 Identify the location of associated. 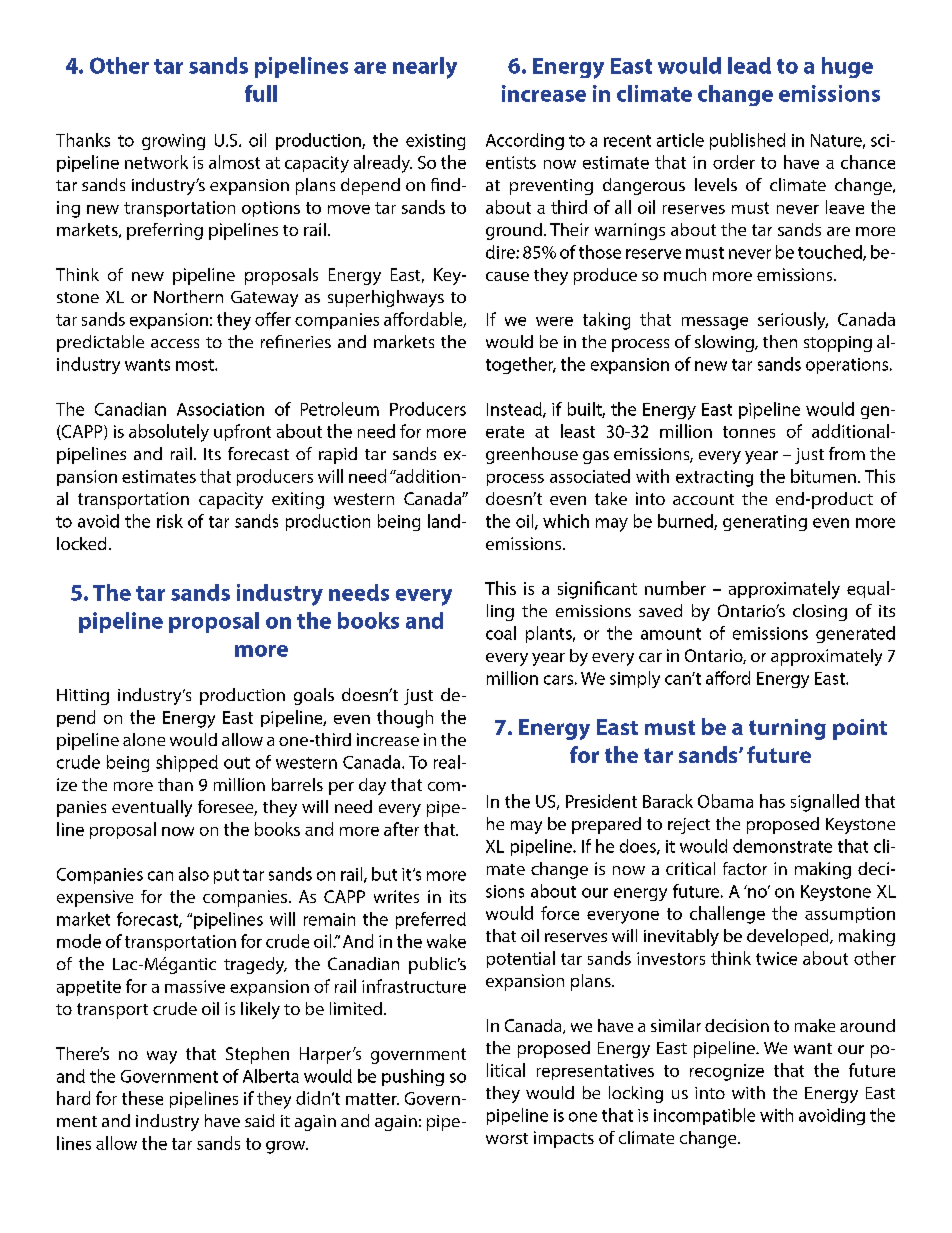
(590, 476).
